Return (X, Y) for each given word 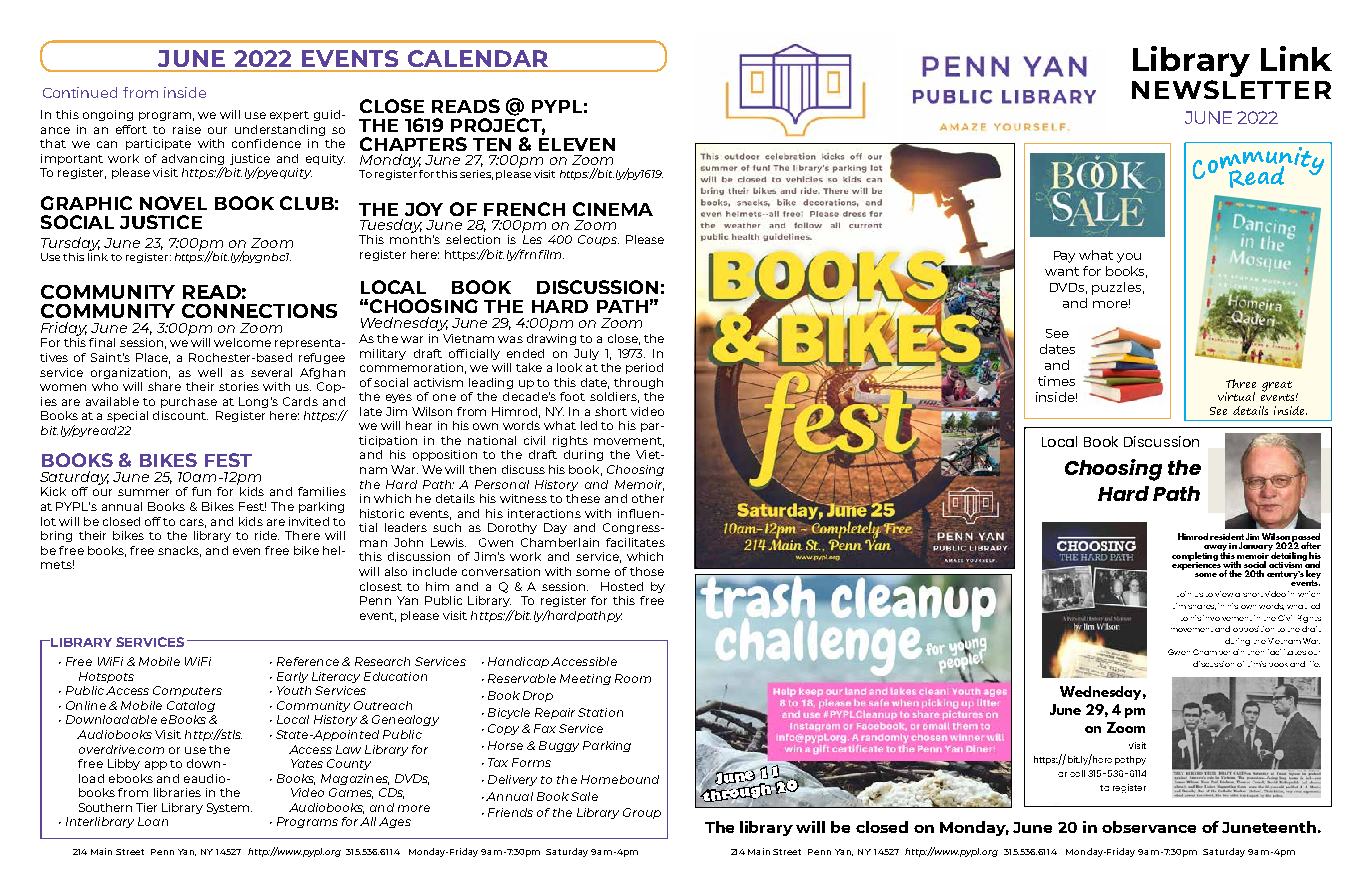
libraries (177, 792)
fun (201, 491)
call (1077, 773)
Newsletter (1231, 89)
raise (187, 129)
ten (492, 144)
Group (642, 813)
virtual (1236, 396)
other (648, 498)
